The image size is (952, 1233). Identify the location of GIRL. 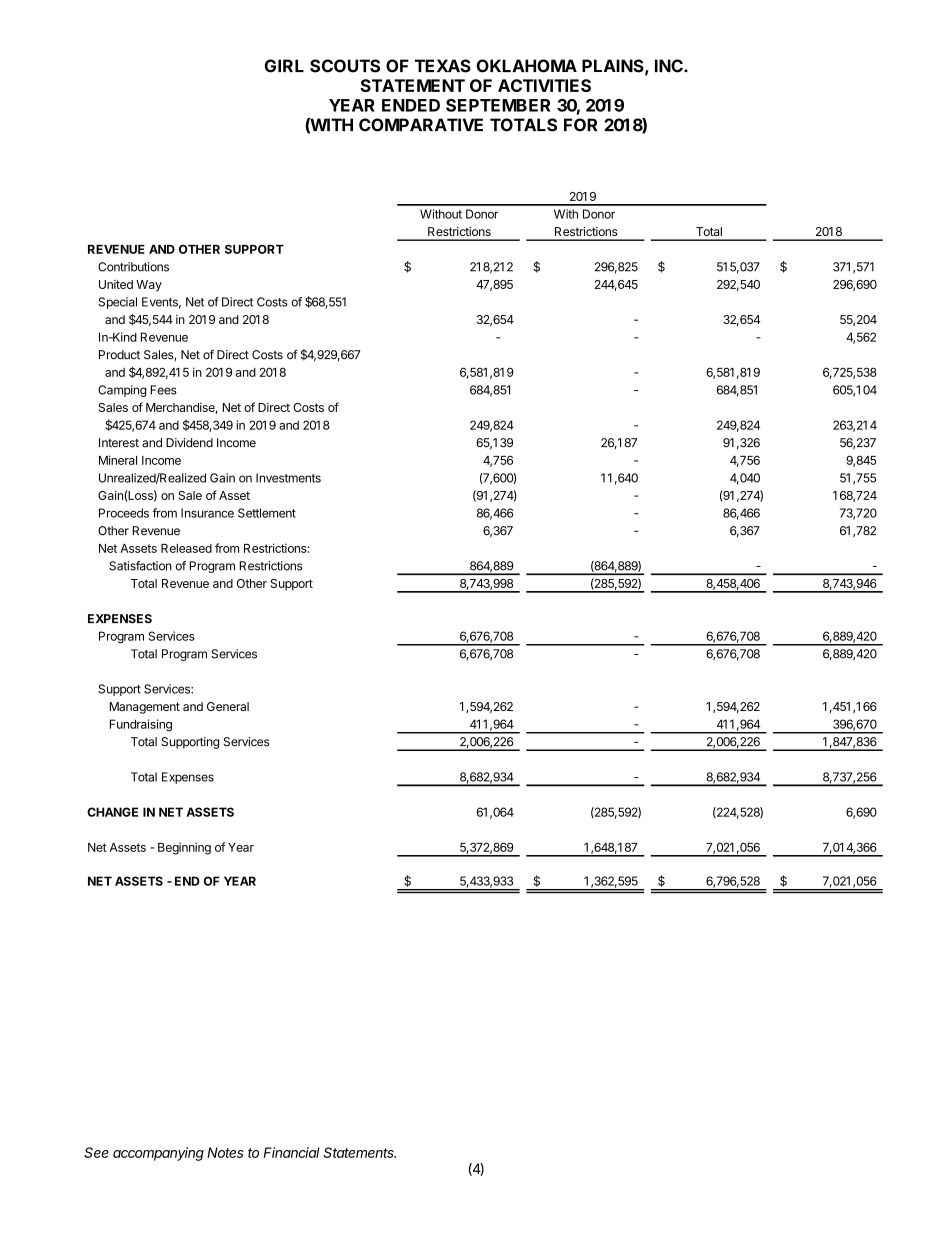
(284, 66).
